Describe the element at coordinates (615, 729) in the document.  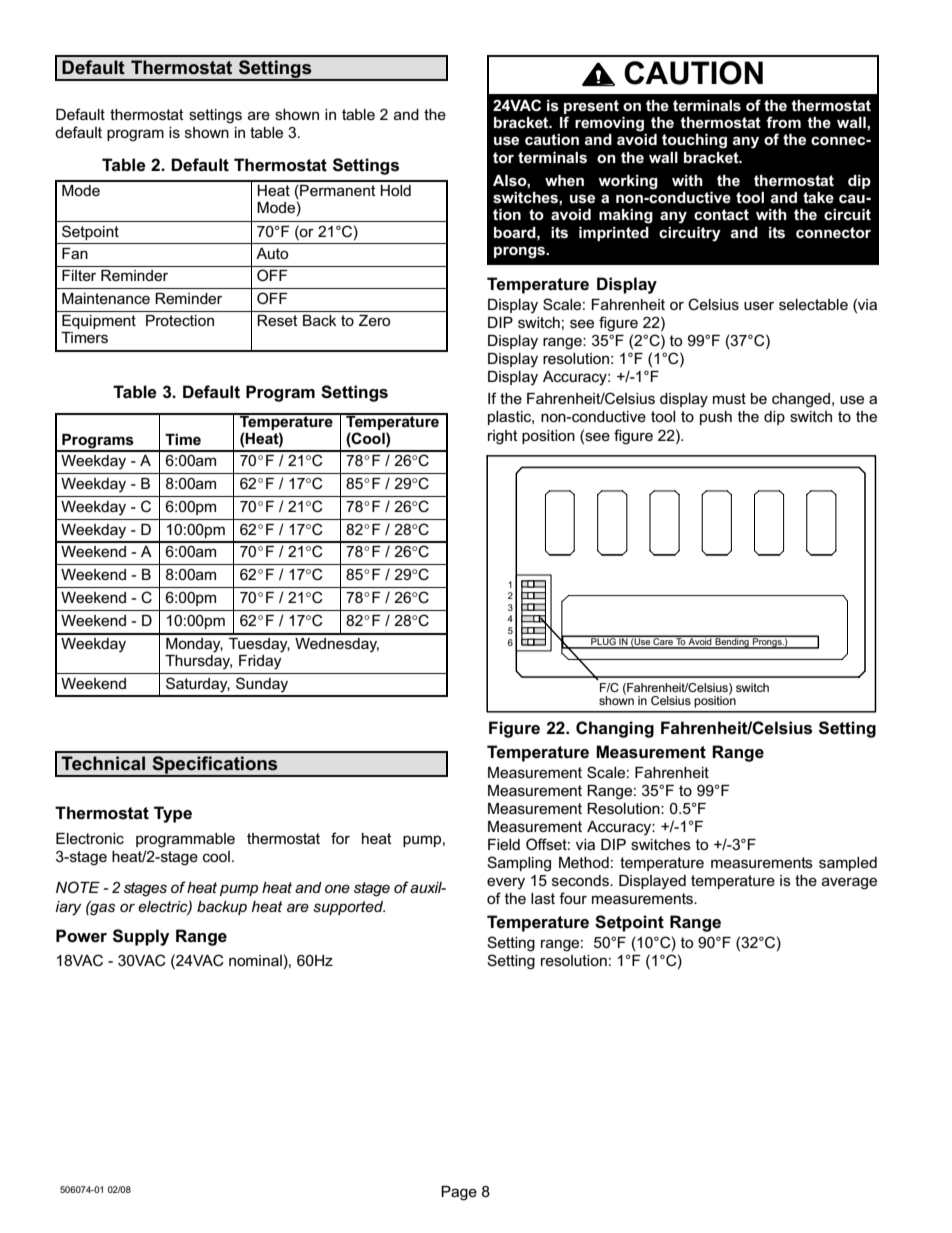
I see `Changing` at that location.
